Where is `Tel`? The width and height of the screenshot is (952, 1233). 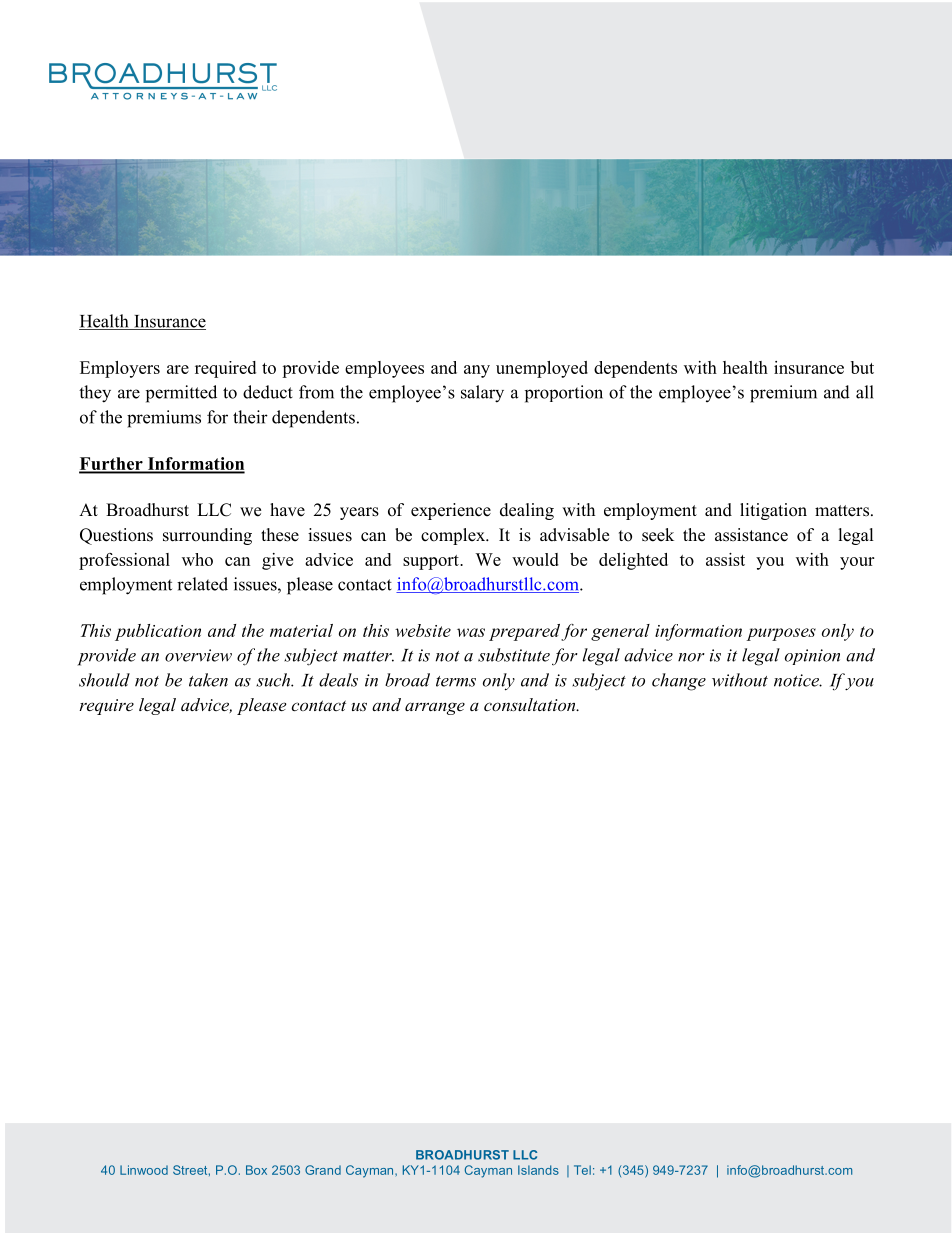 Tel is located at coordinates (582, 1170).
